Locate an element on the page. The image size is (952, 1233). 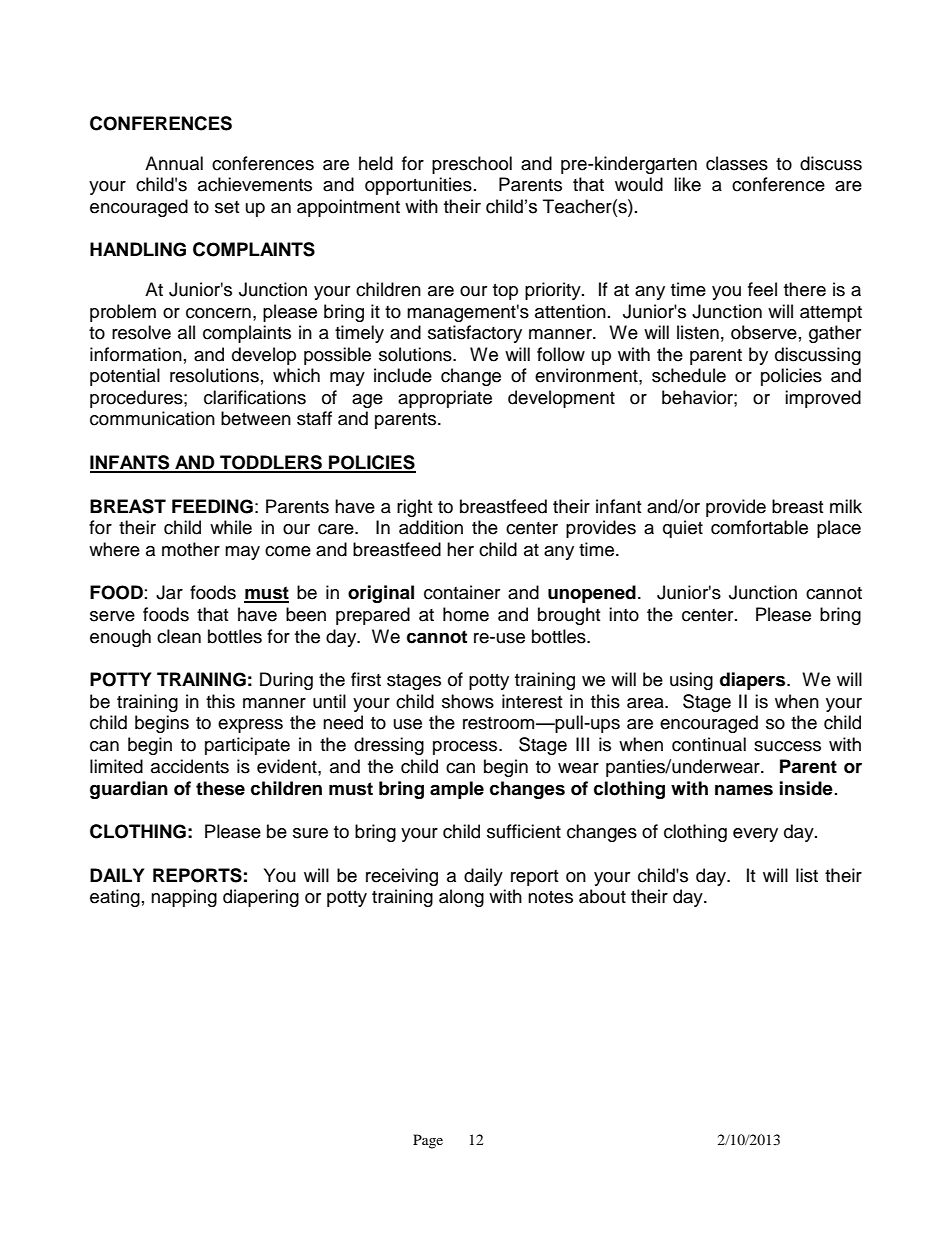
FEEDING is located at coordinates (212, 506).
